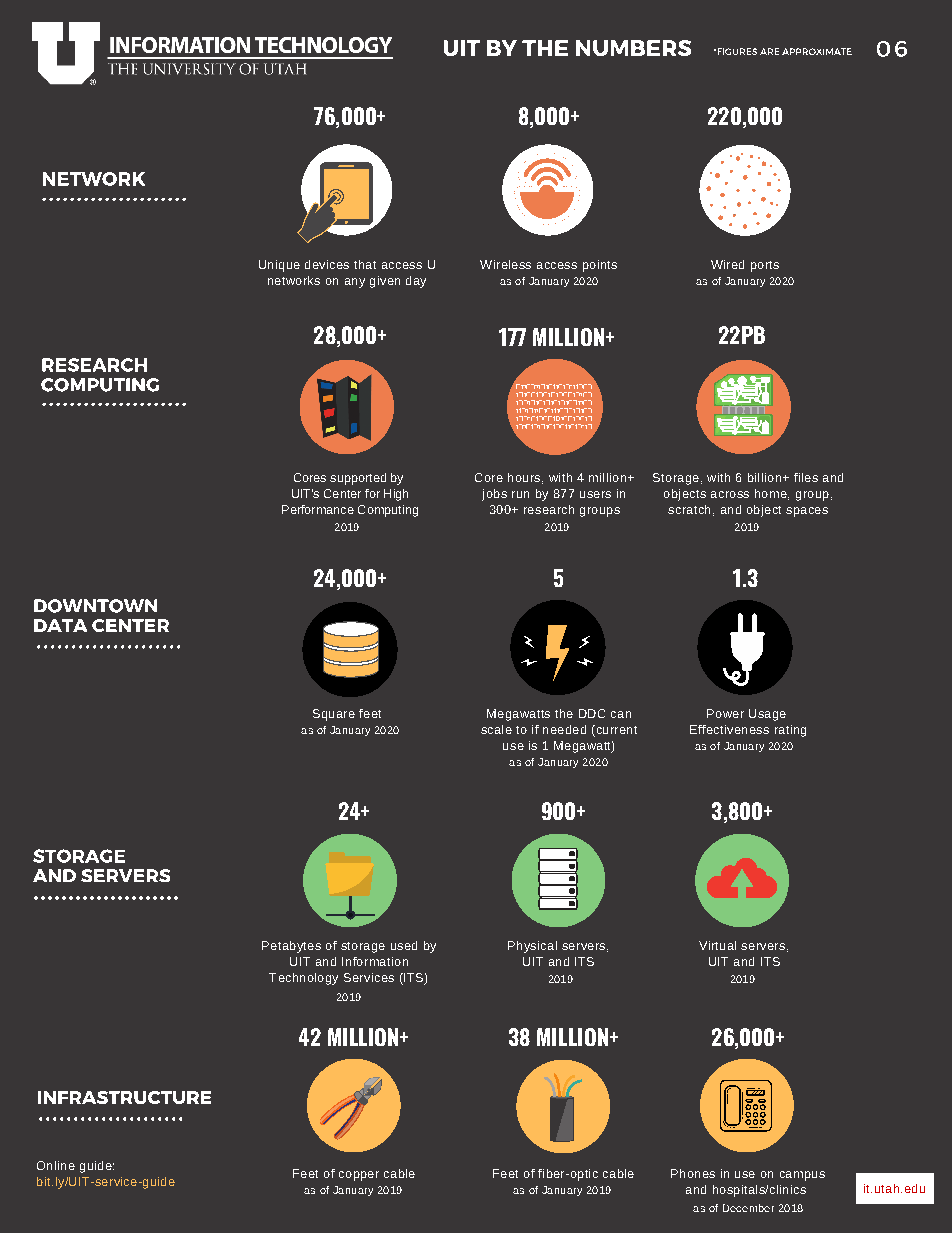 Image resolution: width=952 pixels, height=1233 pixels. Describe the element at coordinates (404, 945) in the screenshot. I see `used` at that location.
